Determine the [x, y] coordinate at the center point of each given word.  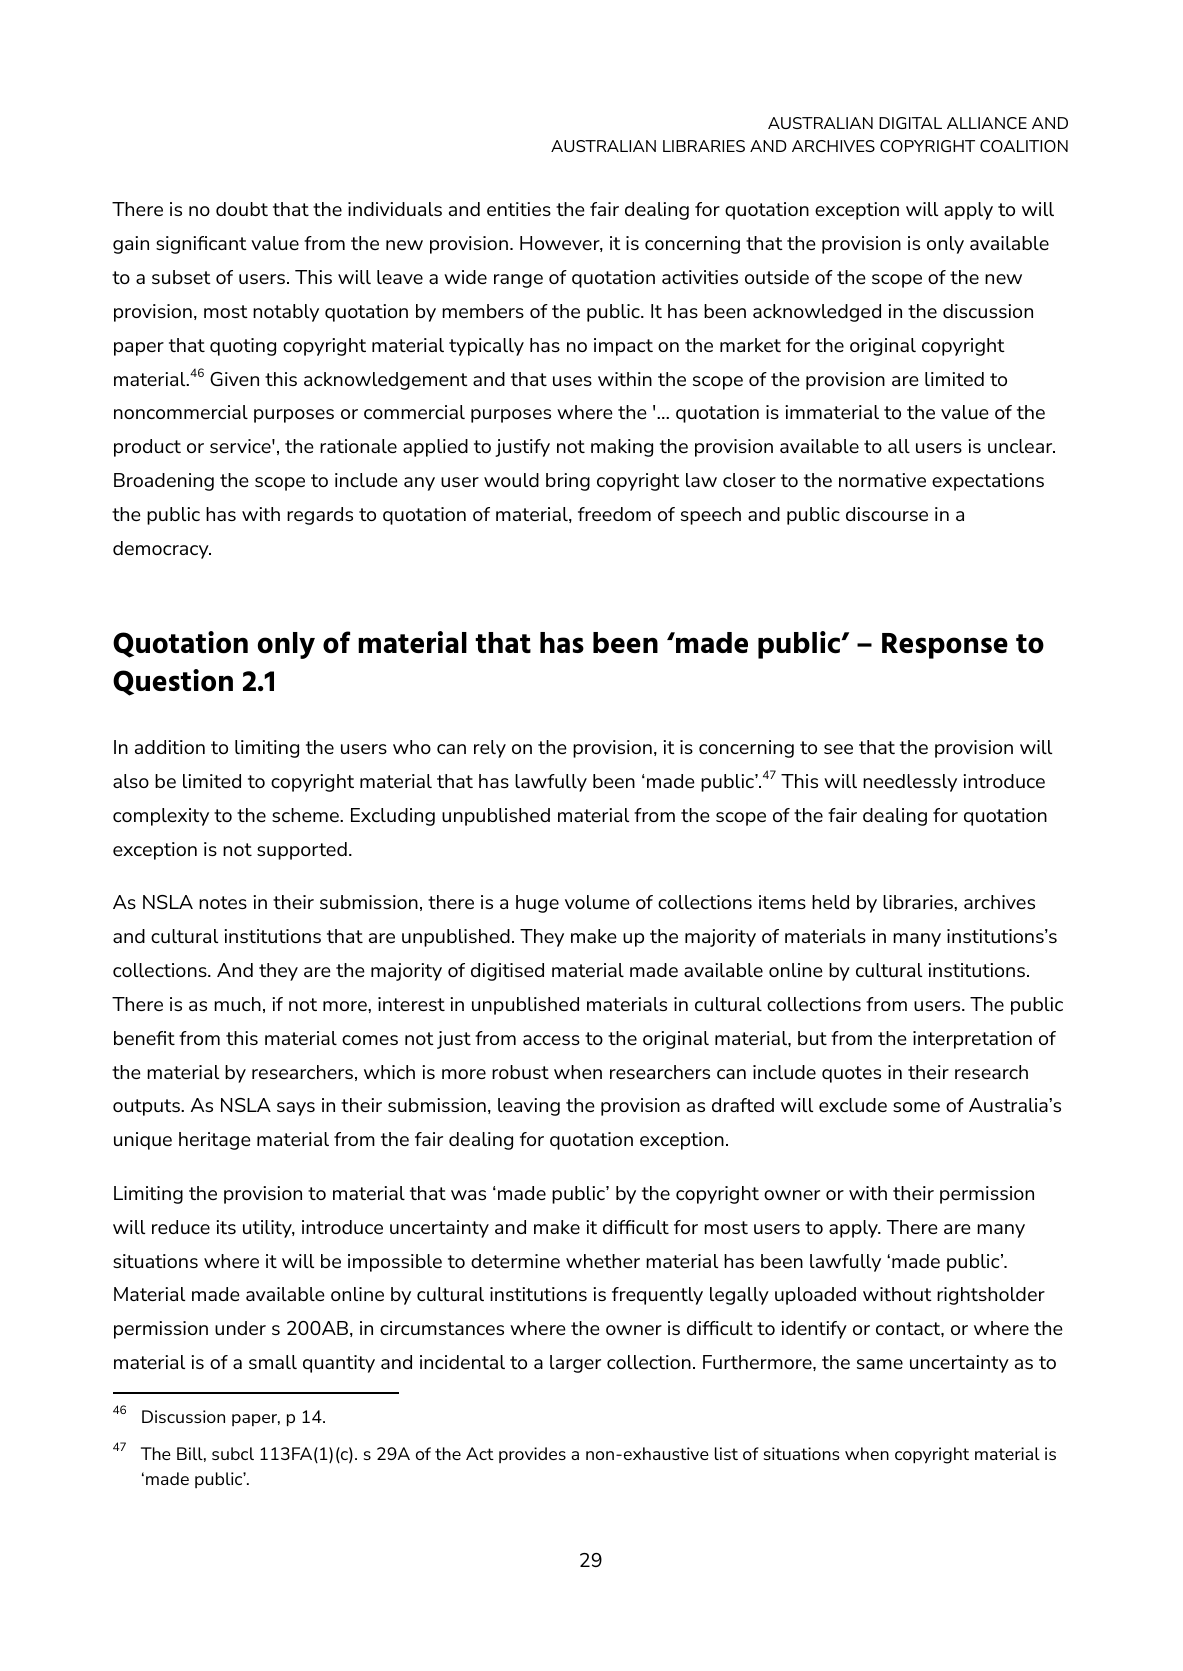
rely [490, 749]
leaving [529, 1107]
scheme [306, 815]
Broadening [164, 482]
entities [519, 209]
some [916, 1107]
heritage [215, 1141]
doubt [242, 209]
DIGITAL [910, 123]
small [273, 1362]
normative [882, 480]
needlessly [910, 783]
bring [568, 482]
